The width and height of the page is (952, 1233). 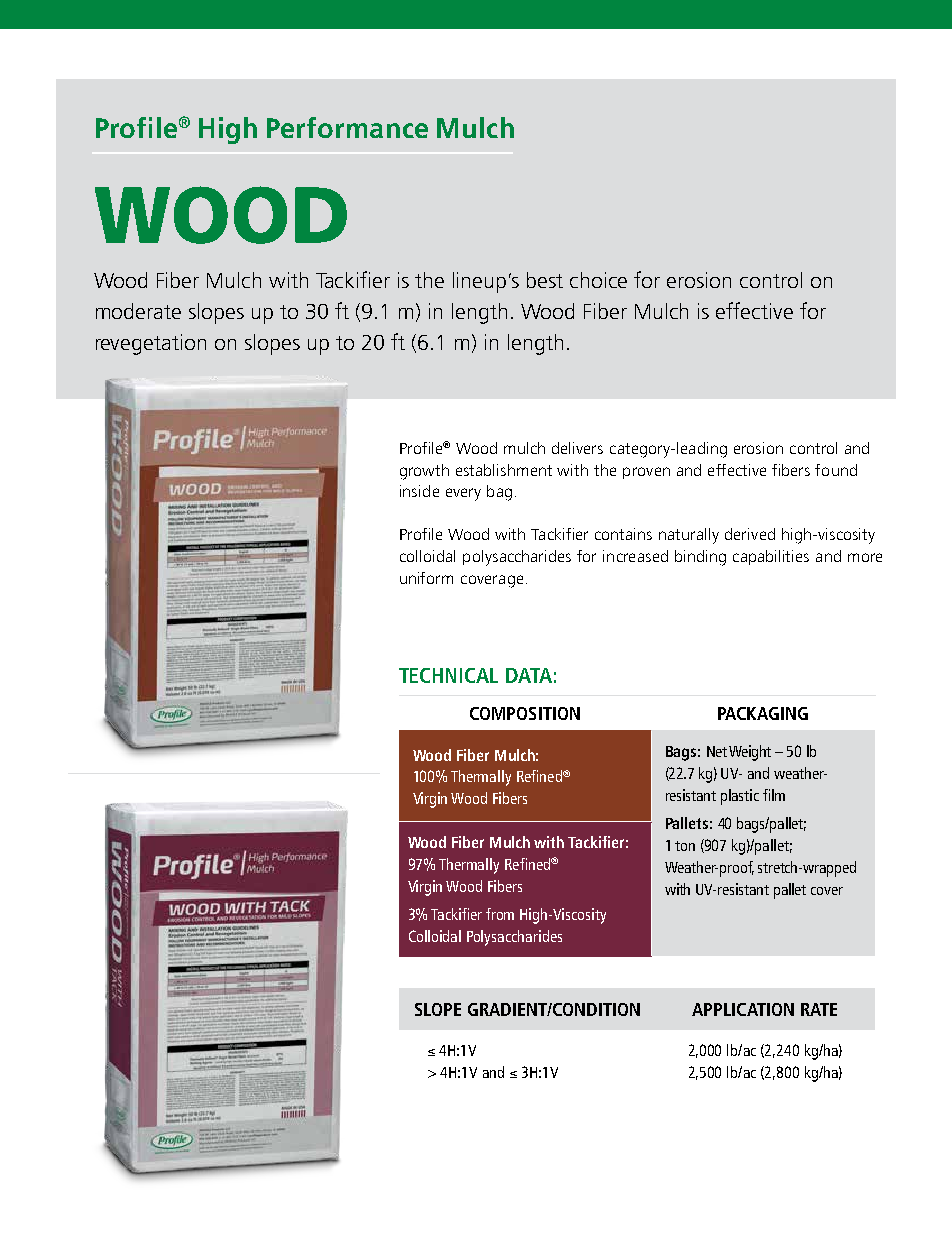 I want to click on inside, so click(x=419, y=491).
